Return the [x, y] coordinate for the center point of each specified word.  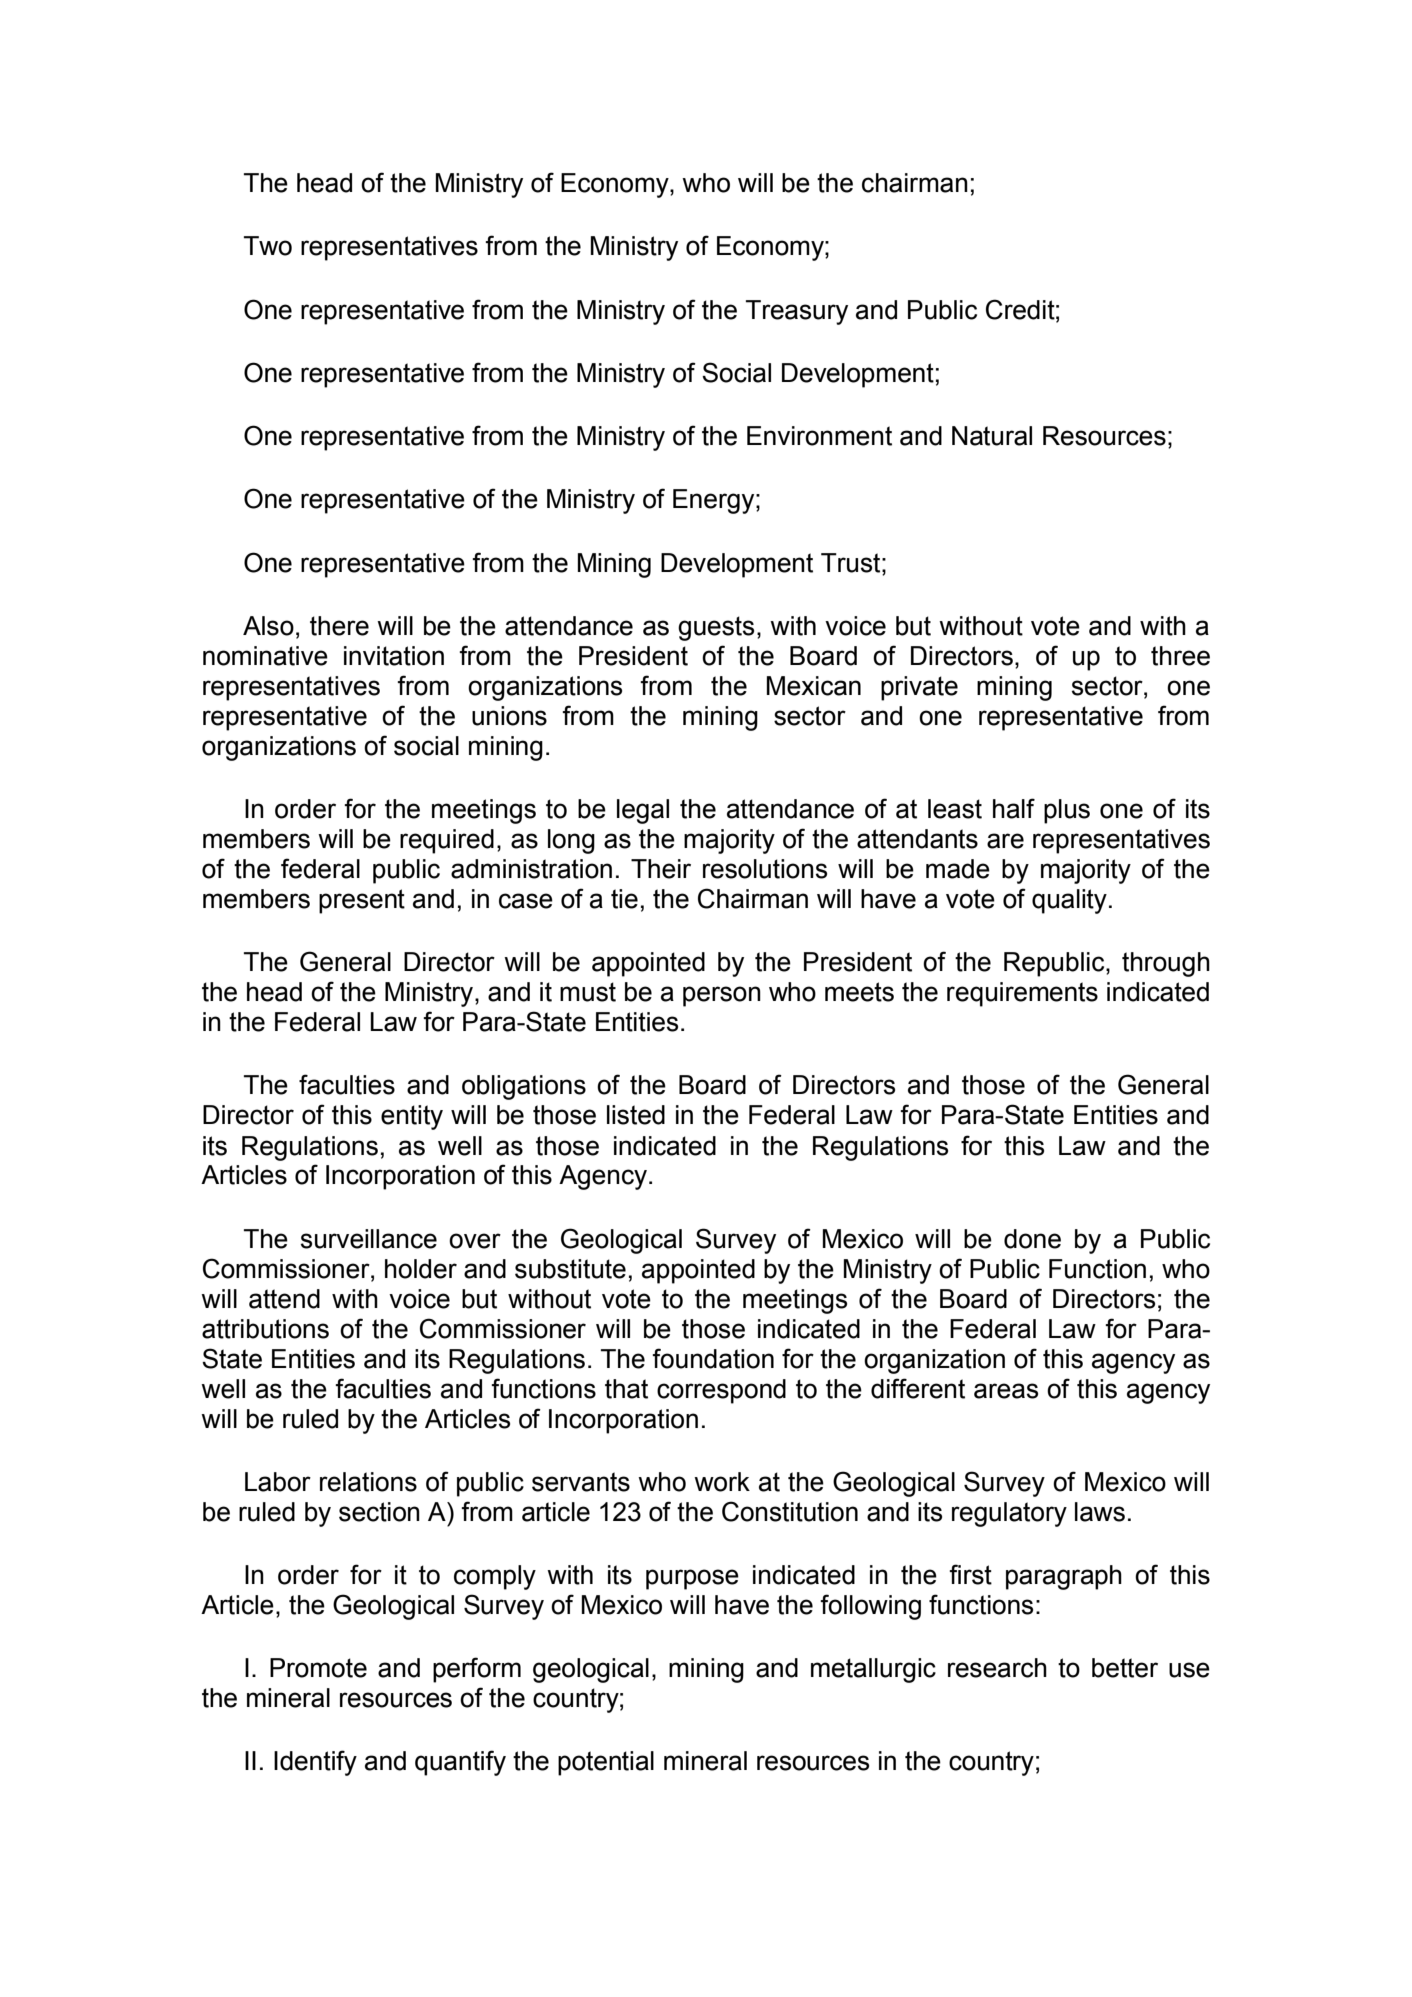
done [1032, 1239]
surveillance [369, 1239]
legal [643, 811]
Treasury [797, 312]
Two [268, 246]
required [447, 841]
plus [1067, 811]
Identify [315, 1763]
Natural [992, 436]
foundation [713, 1358]
